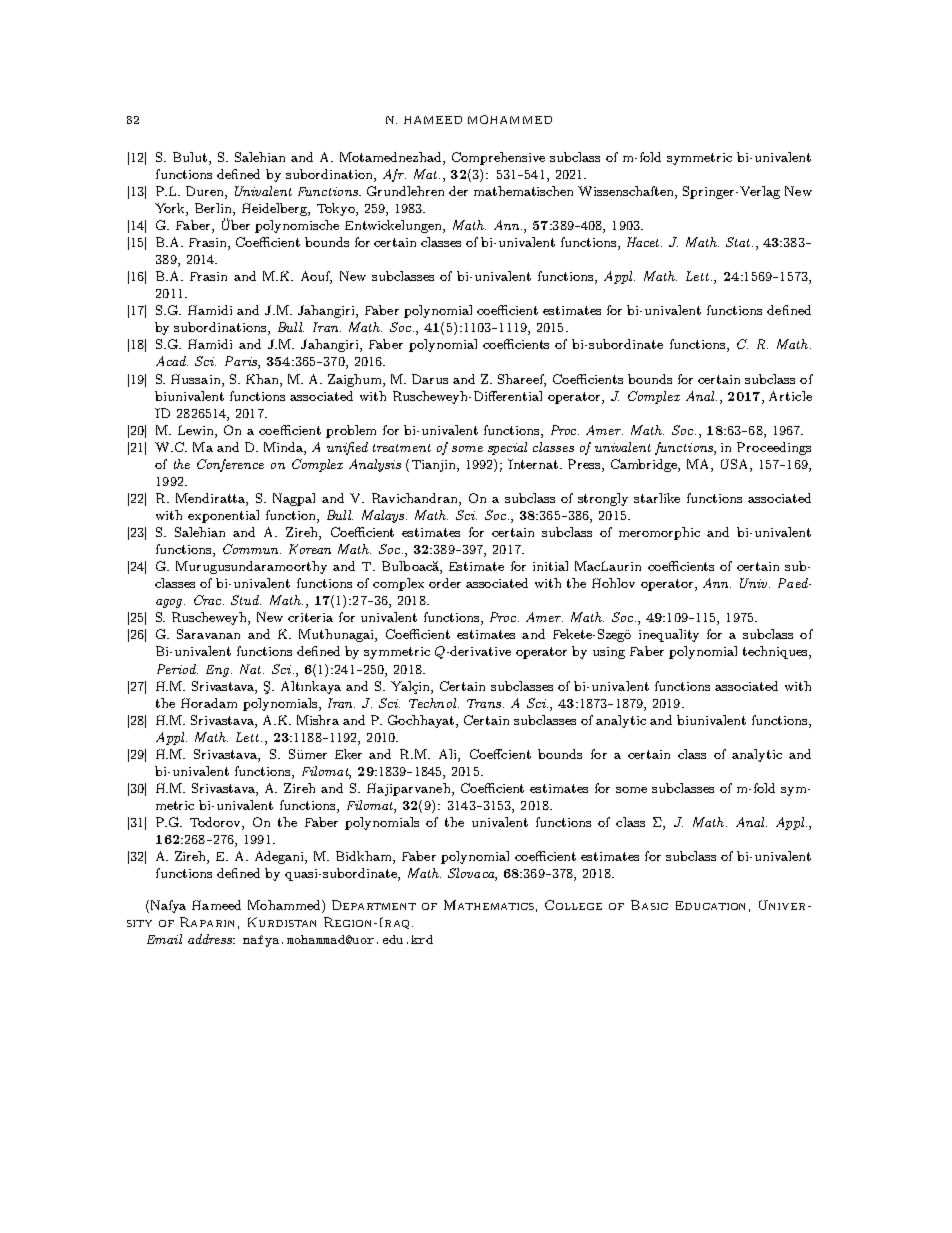 The image size is (952, 1233). I want to click on Berlin, so click(214, 209).
